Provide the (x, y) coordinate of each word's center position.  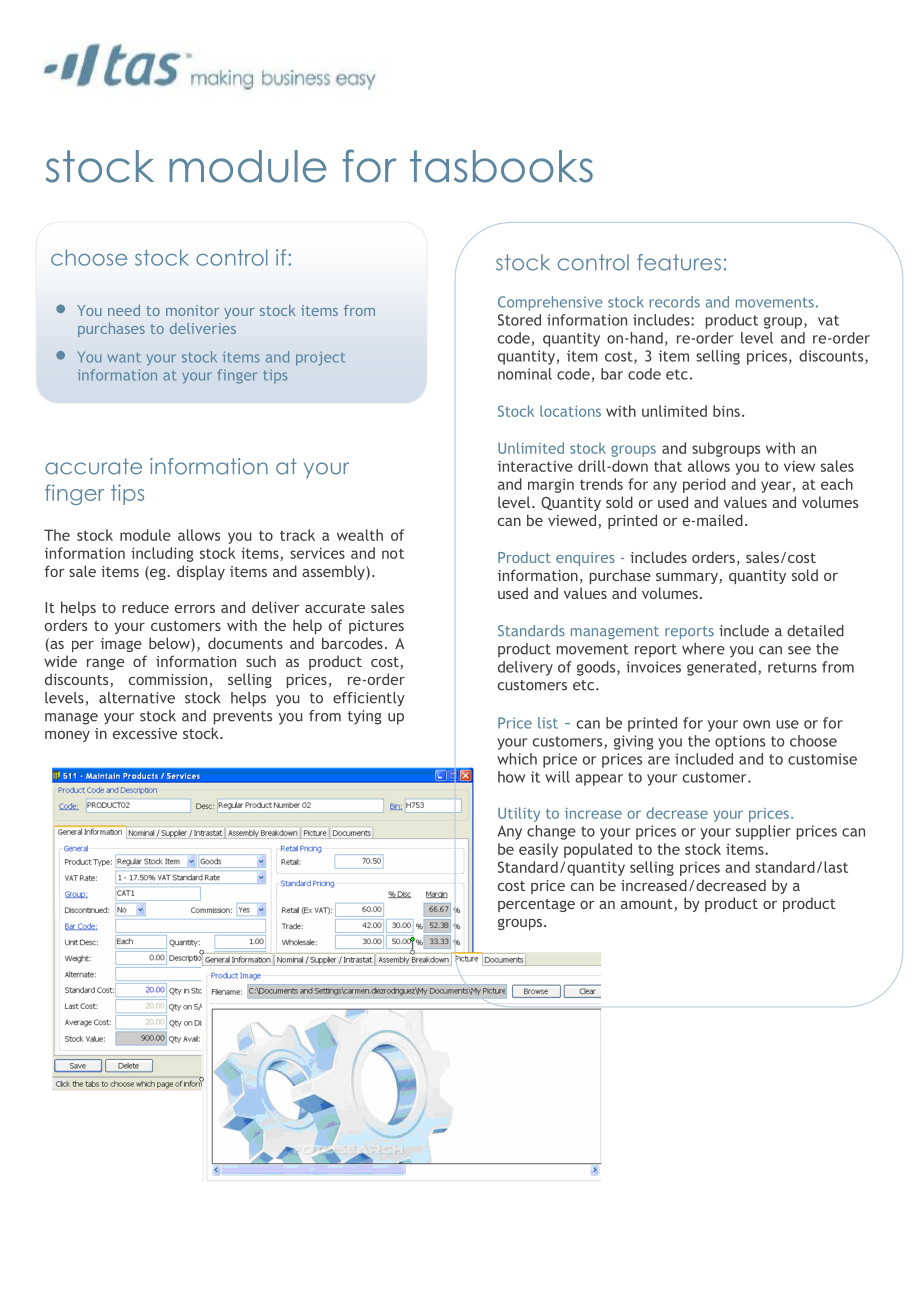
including (162, 554)
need (124, 310)
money (67, 736)
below (170, 644)
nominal (525, 374)
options (740, 742)
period (704, 485)
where (703, 649)
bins (726, 411)
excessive (145, 733)
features (679, 262)
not (393, 554)
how (511, 777)
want (124, 357)
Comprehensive (550, 303)
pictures (376, 627)
